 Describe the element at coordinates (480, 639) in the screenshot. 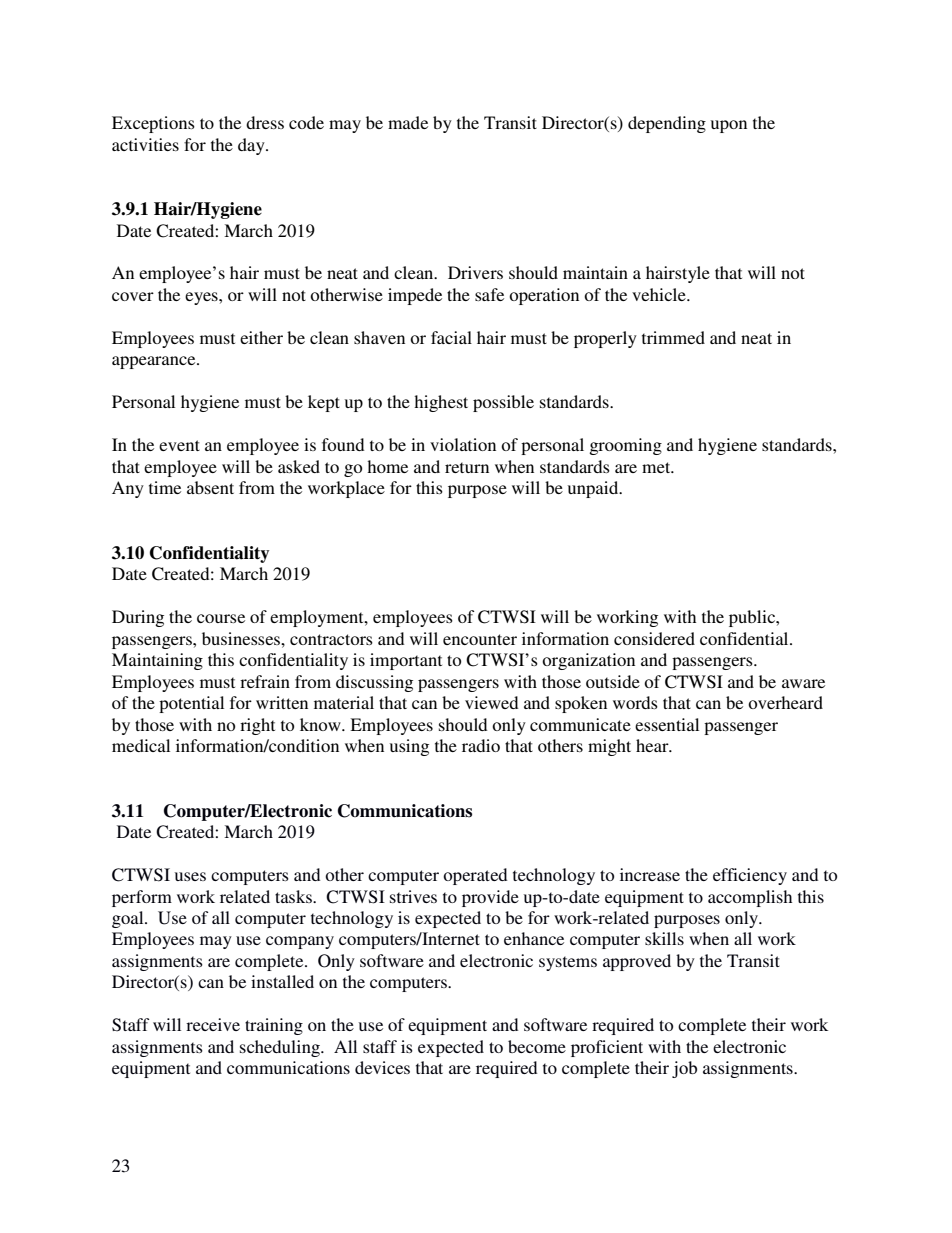

I see `encounter` at that location.
